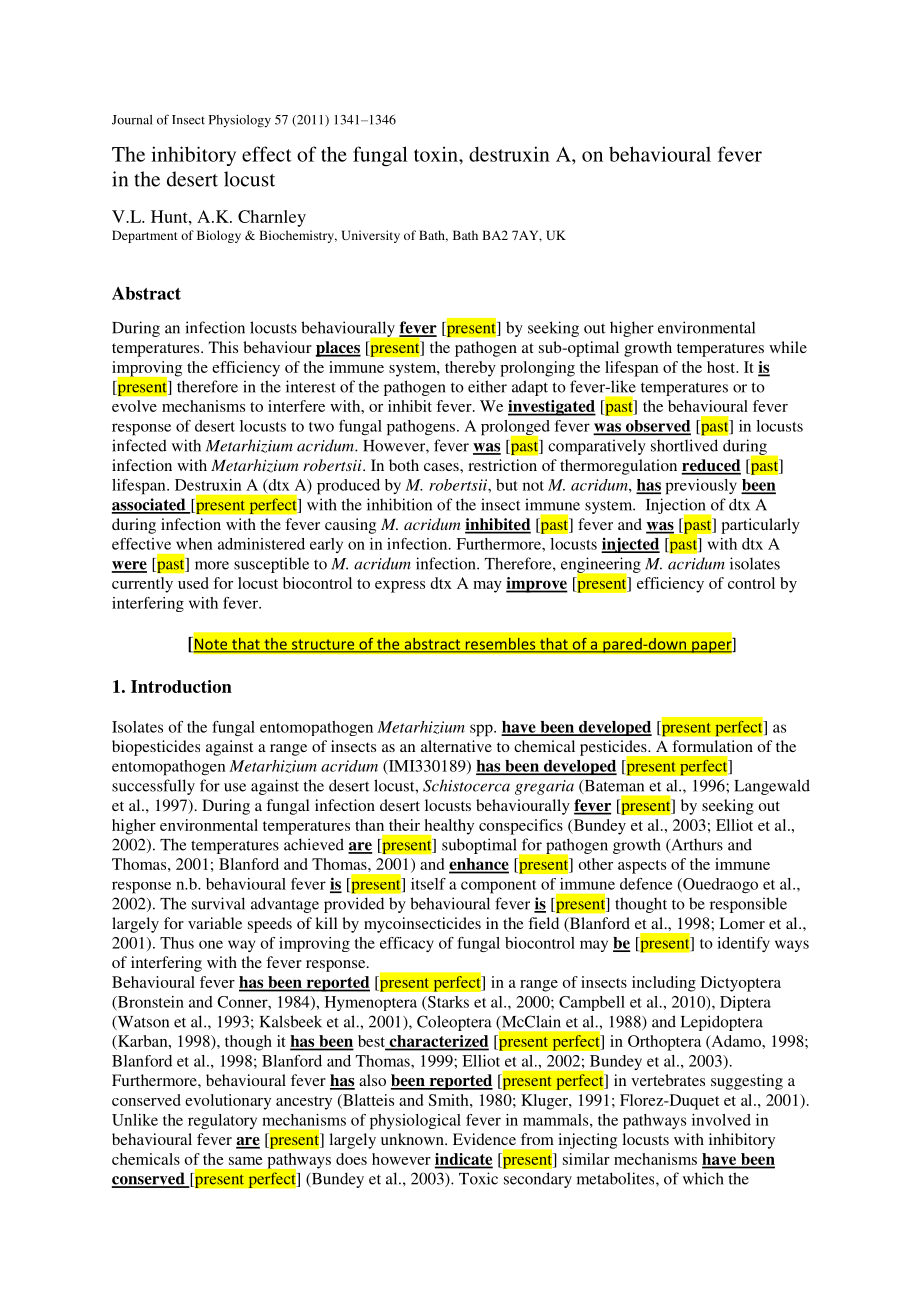 This screenshot has height=1308, width=924. I want to click on involved, so click(721, 1120).
